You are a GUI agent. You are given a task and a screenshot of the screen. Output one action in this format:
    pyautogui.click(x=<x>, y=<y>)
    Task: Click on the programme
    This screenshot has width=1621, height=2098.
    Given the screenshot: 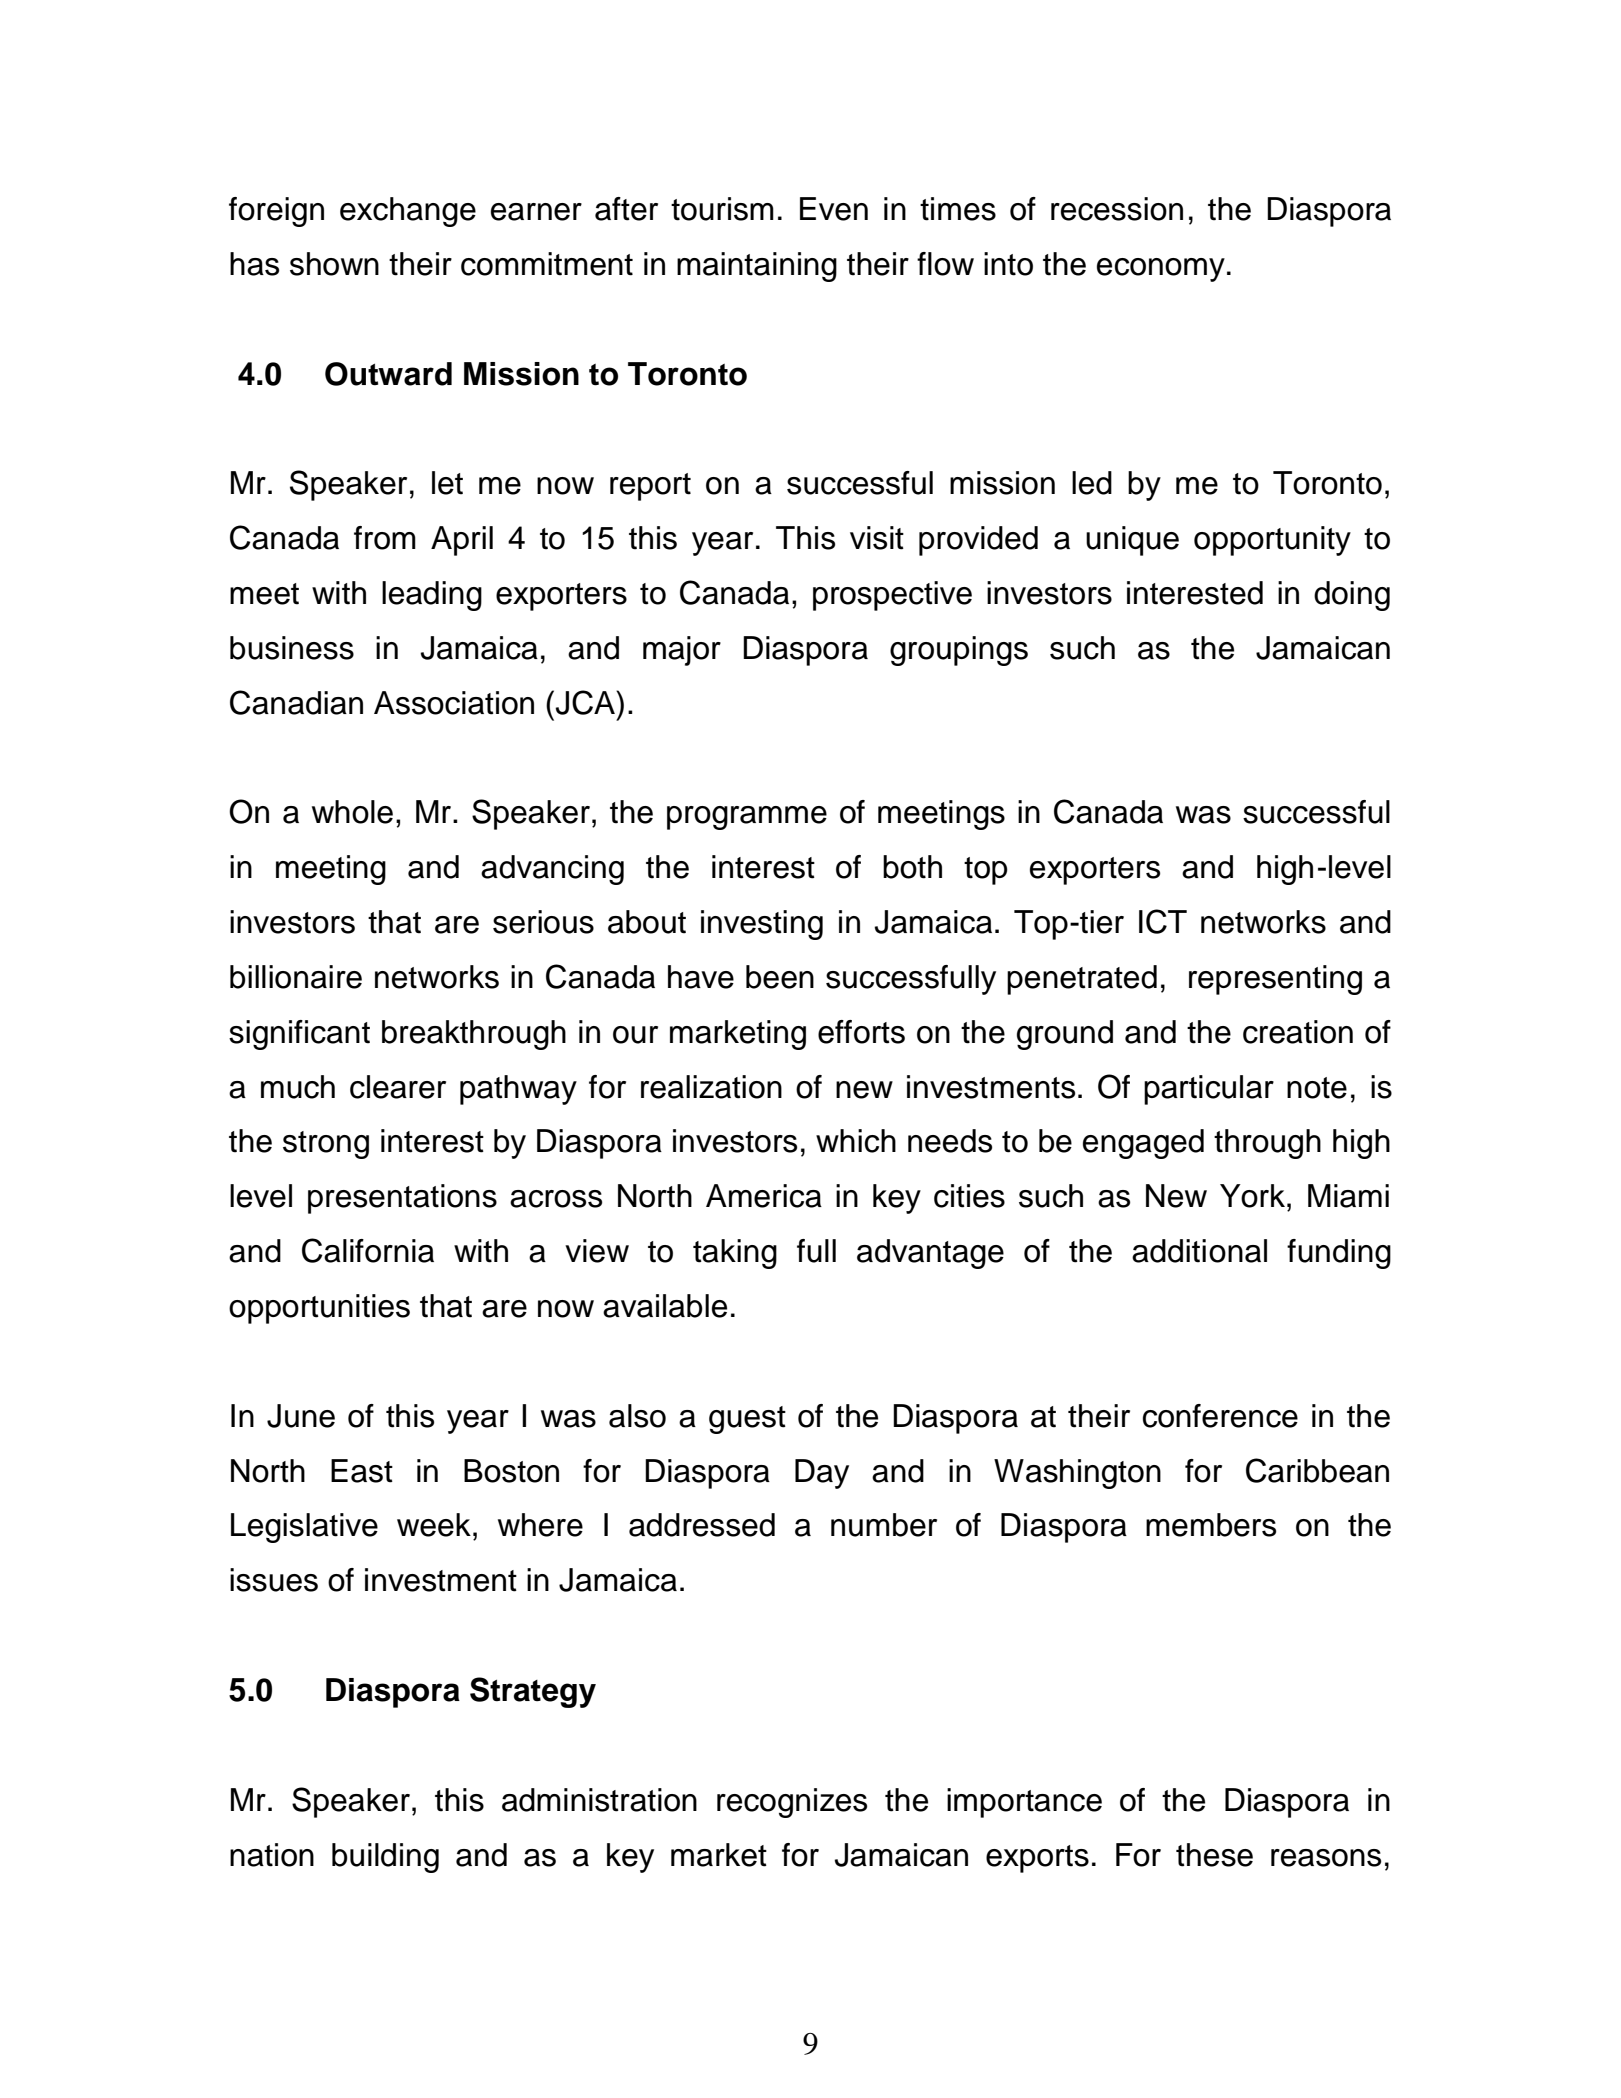 What is the action you would take?
    pyautogui.click(x=747, y=818)
